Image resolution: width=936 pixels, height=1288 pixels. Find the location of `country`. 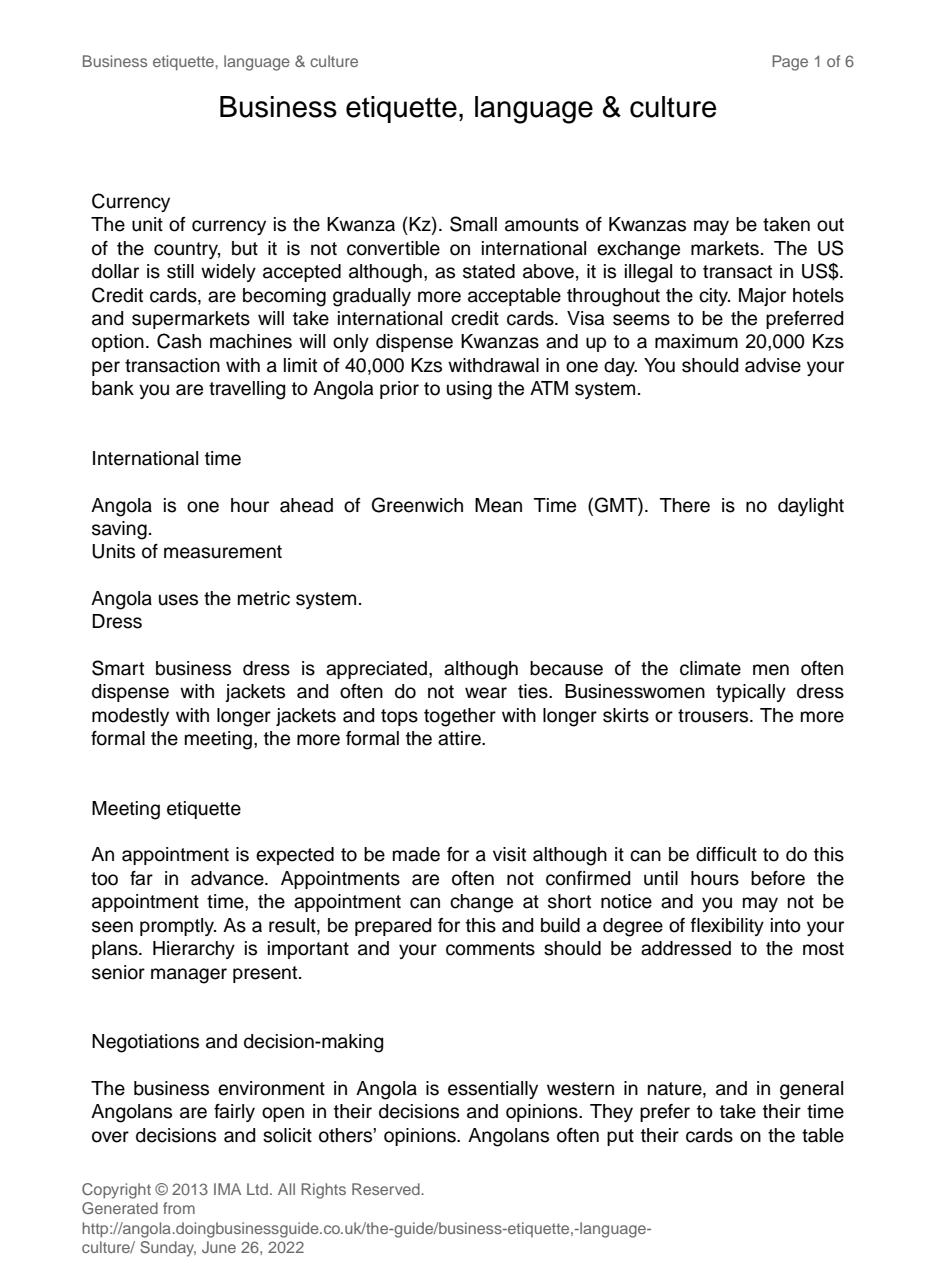

country is located at coordinates (187, 250).
